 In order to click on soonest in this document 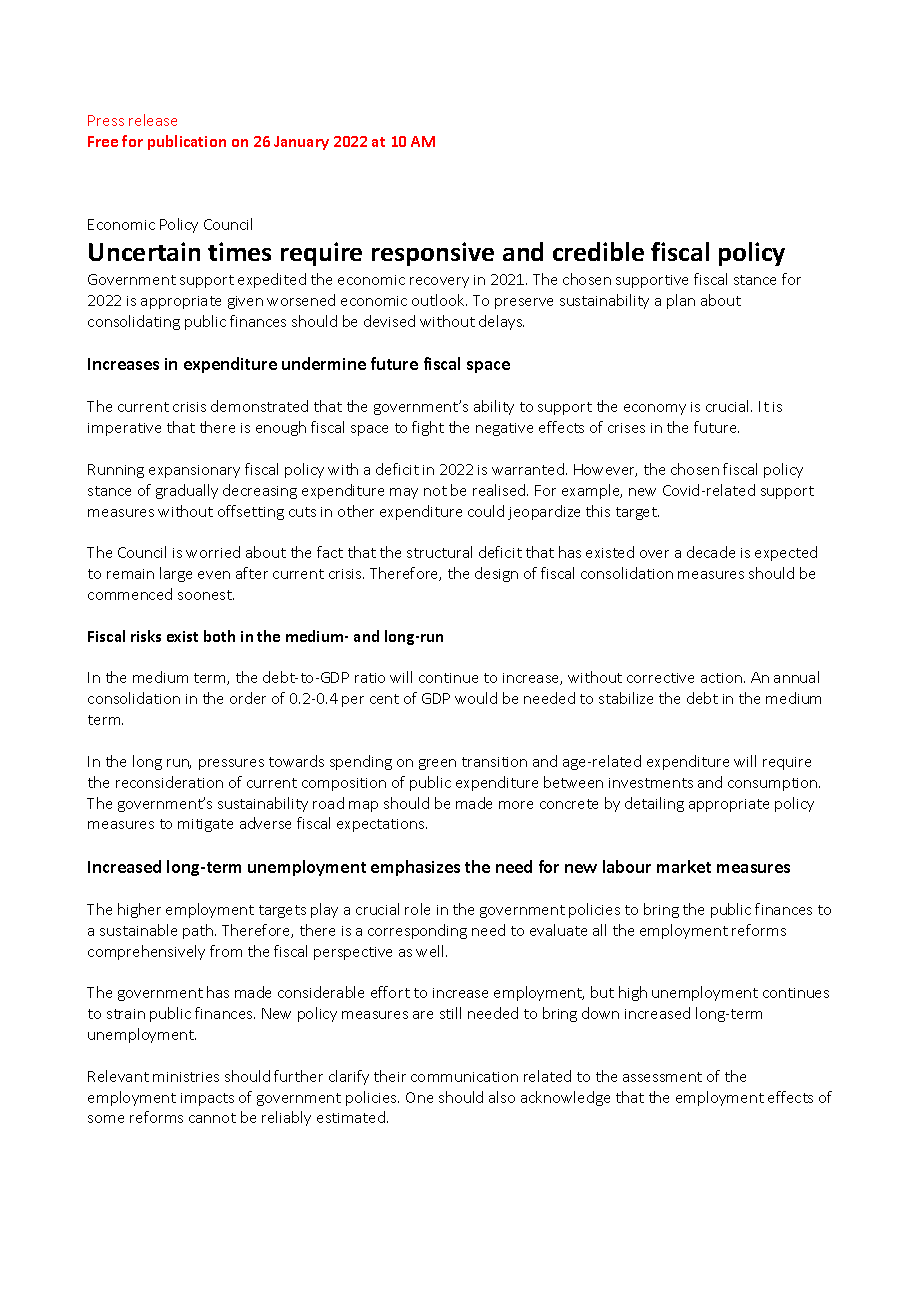, I will do `click(206, 595)`.
